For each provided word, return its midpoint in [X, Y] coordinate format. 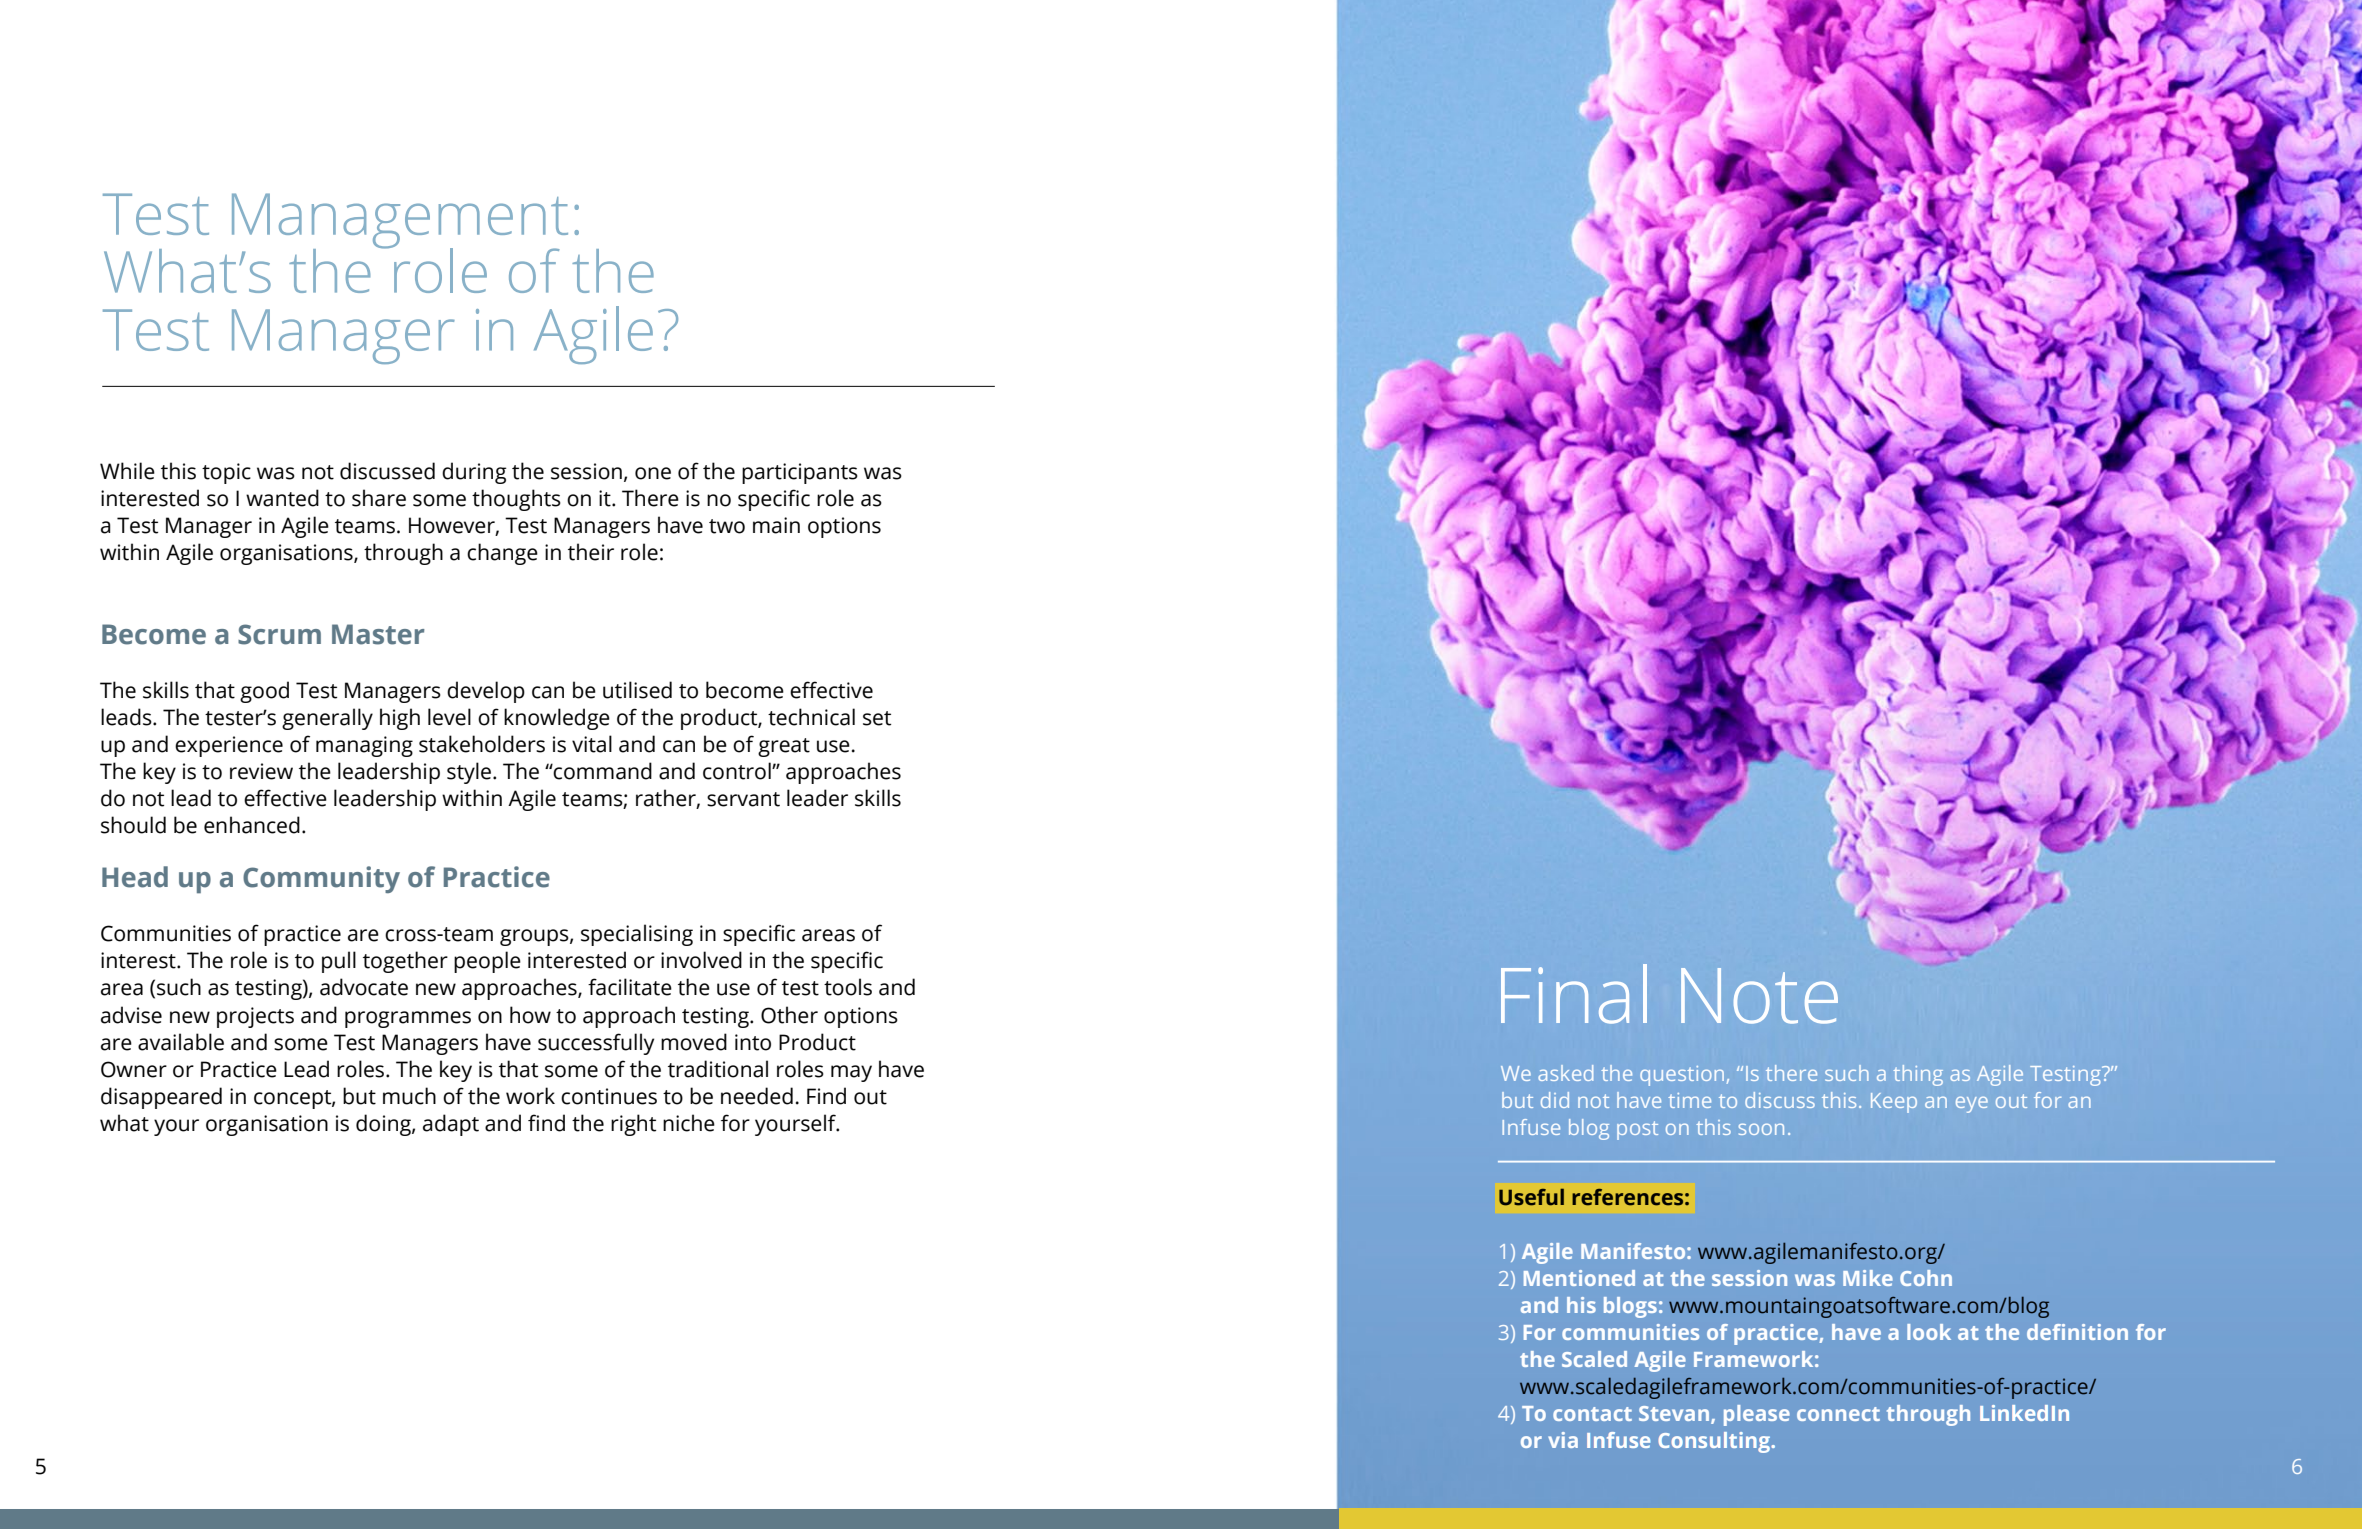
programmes [408, 1019]
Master [378, 634]
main [776, 525]
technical [811, 717]
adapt [451, 1125]
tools [848, 987]
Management [400, 222]
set [877, 718]
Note [1759, 996]
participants [800, 473]
